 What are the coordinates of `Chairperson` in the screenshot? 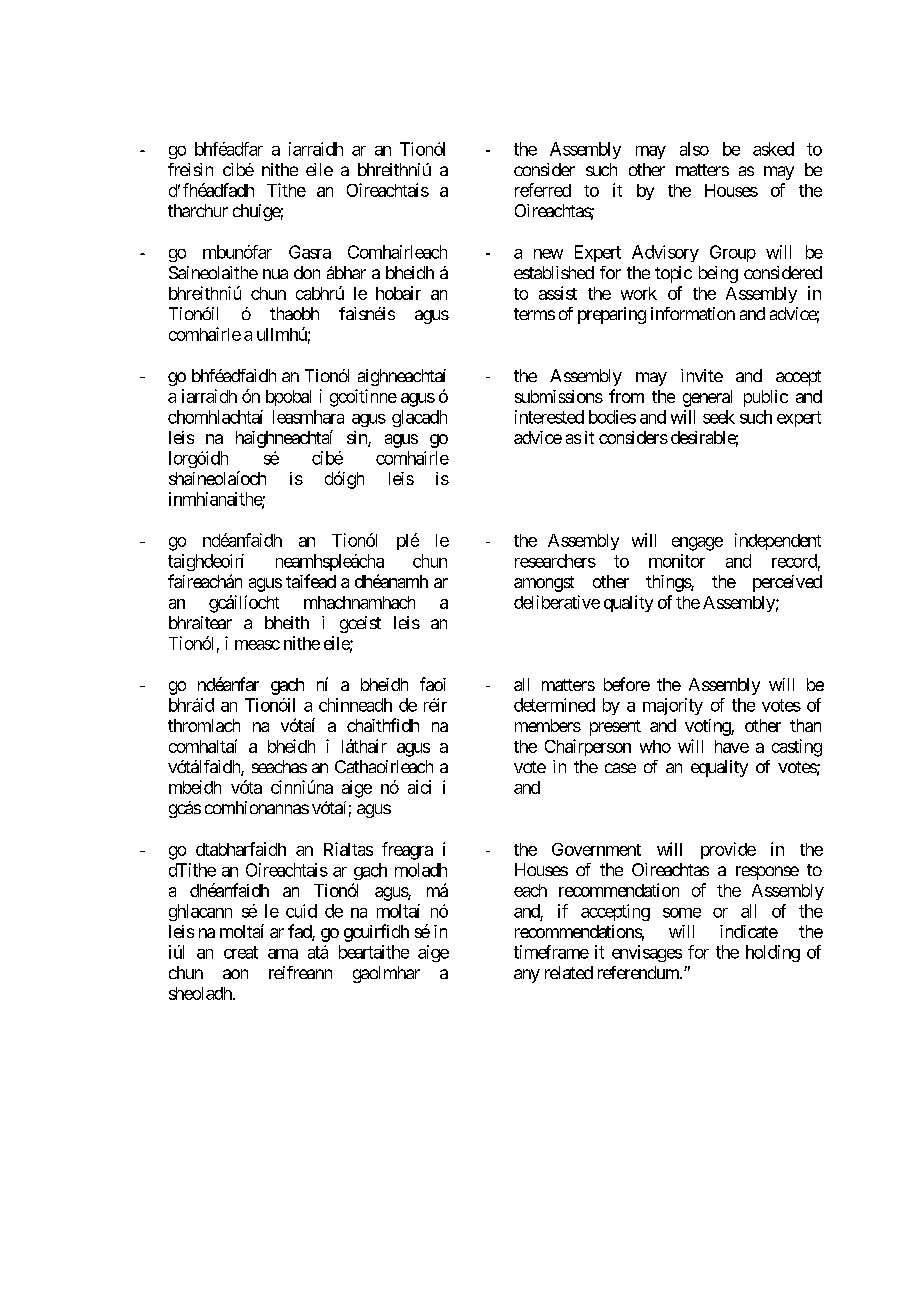 It's located at (588, 747).
